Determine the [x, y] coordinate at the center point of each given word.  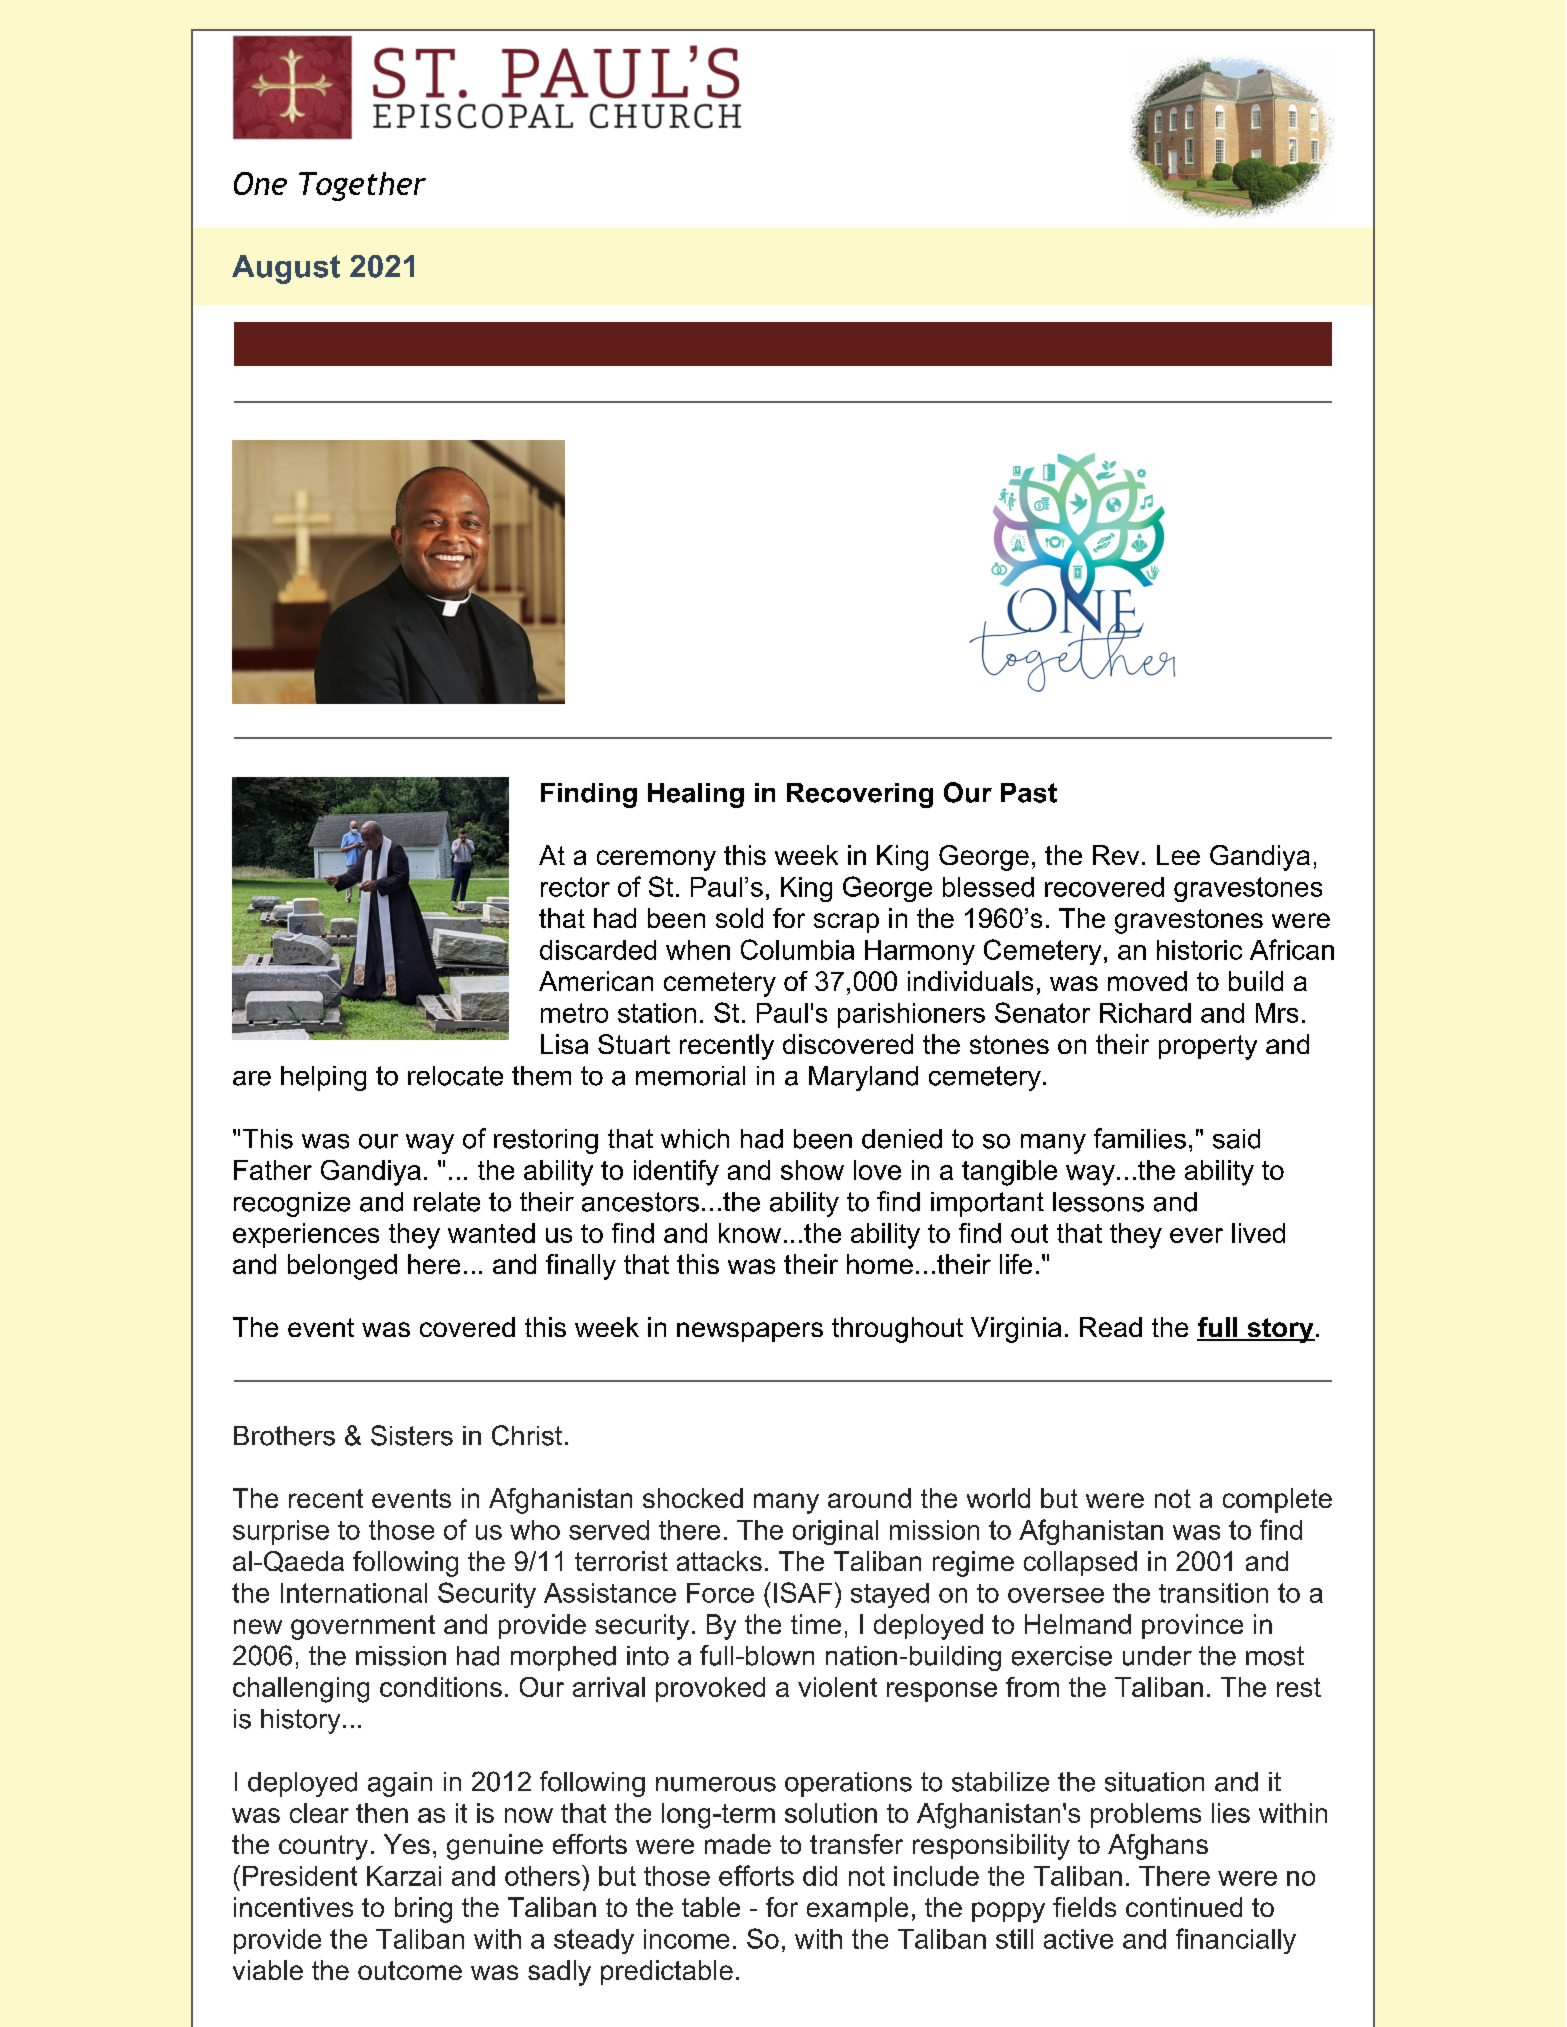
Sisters [412, 1435]
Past [1029, 793]
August [286, 269]
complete [1277, 1500]
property [1208, 1047]
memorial [690, 1076]
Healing [696, 795]
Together [362, 186]
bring [423, 1910]
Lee [1178, 855]
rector [575, 887]
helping [323, 1078]
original [835, 1532]
